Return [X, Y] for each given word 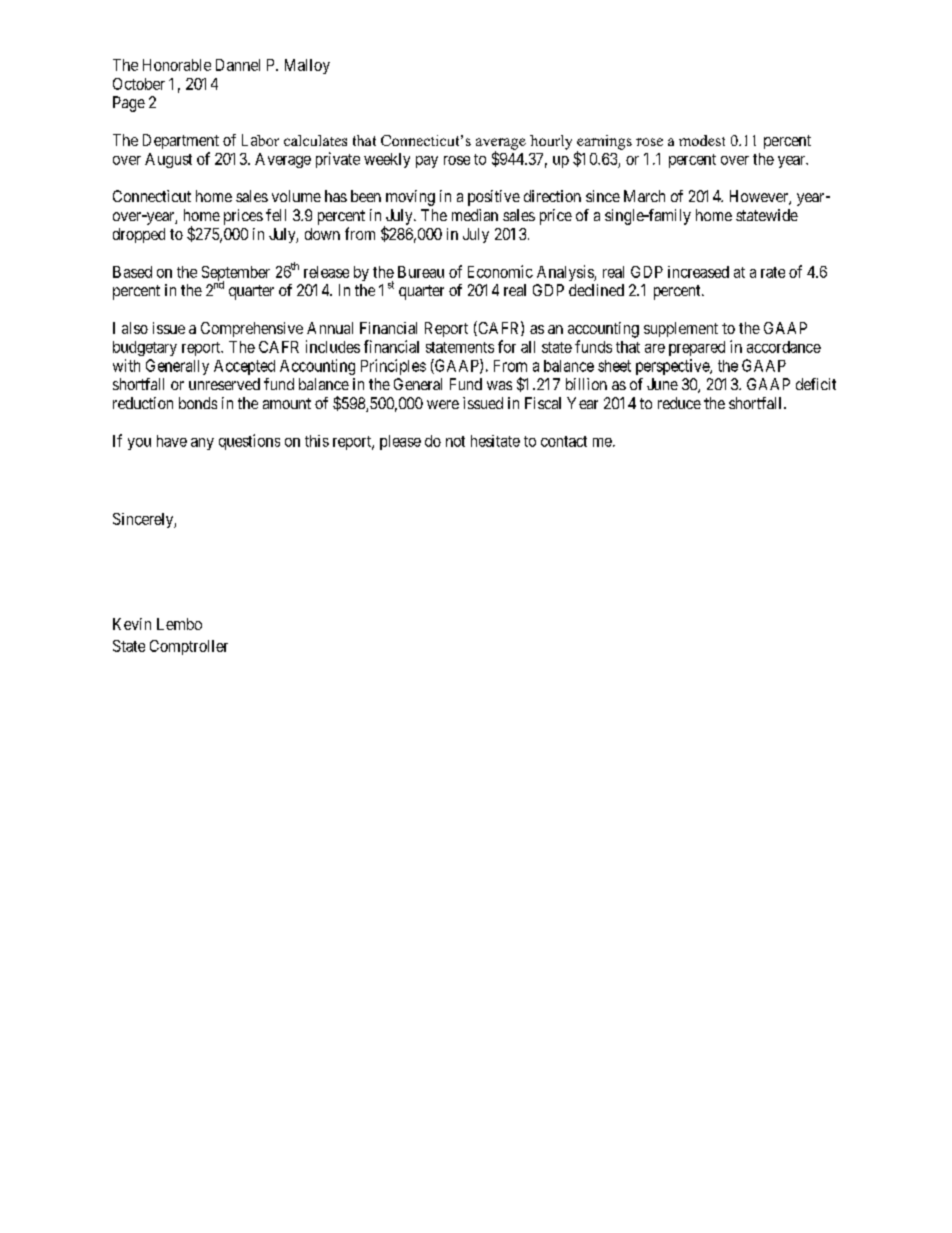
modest [702, 140]
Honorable [177, 65]
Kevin [132, 624]
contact [564, 441]
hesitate [495, 441]
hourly [551, 142]
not [455, 441]
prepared [697, 348]
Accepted [244, 367]
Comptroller [189, 647]
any [202, 444]
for [507, 346]
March [644, 196]
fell [276, 215]
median [475, 215]
